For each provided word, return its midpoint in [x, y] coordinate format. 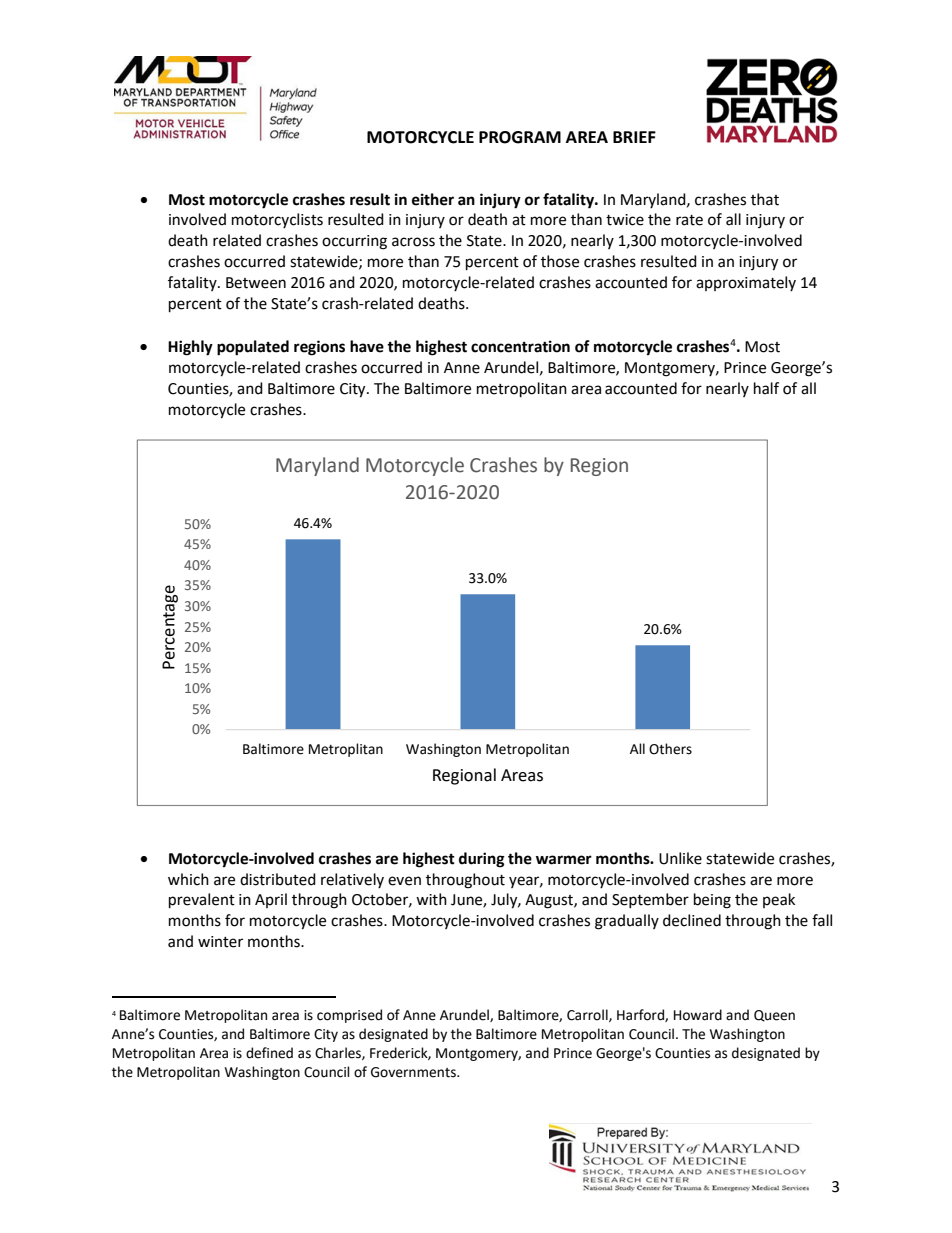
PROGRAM [520, 137]
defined [269, 1053]
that [765, 199]
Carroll [588, 1015]
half [766, 388]
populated [253, 348]
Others [670, 749]
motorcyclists [277, 220]
